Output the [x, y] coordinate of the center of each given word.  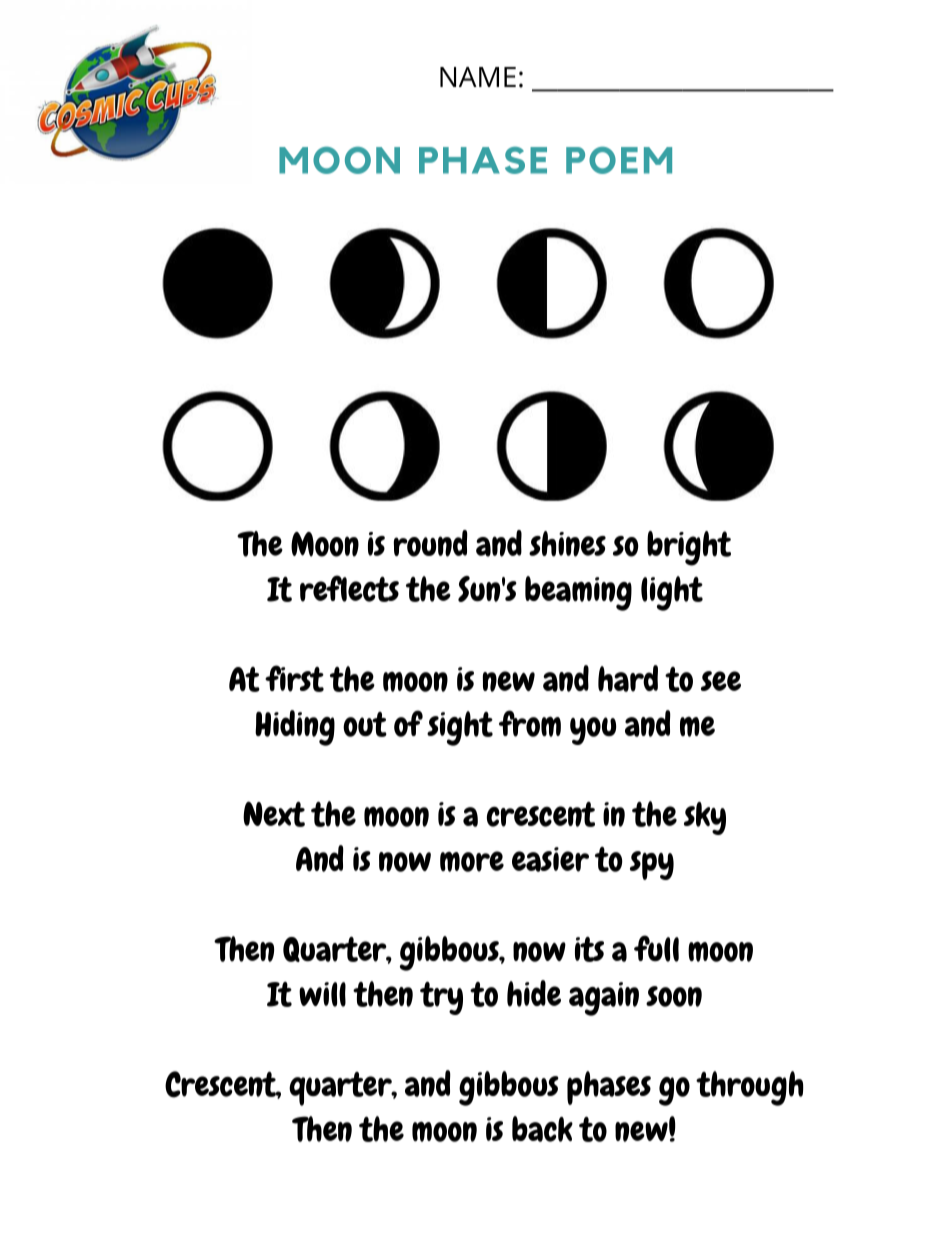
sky [705, 818]
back [542, 1129]
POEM [619, 160]
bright [689, 548]
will [322, 994]
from [530, 723]
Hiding [295, 728]
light [672, 593]
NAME [478, 77]
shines [567, 544]
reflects [349, 588]
